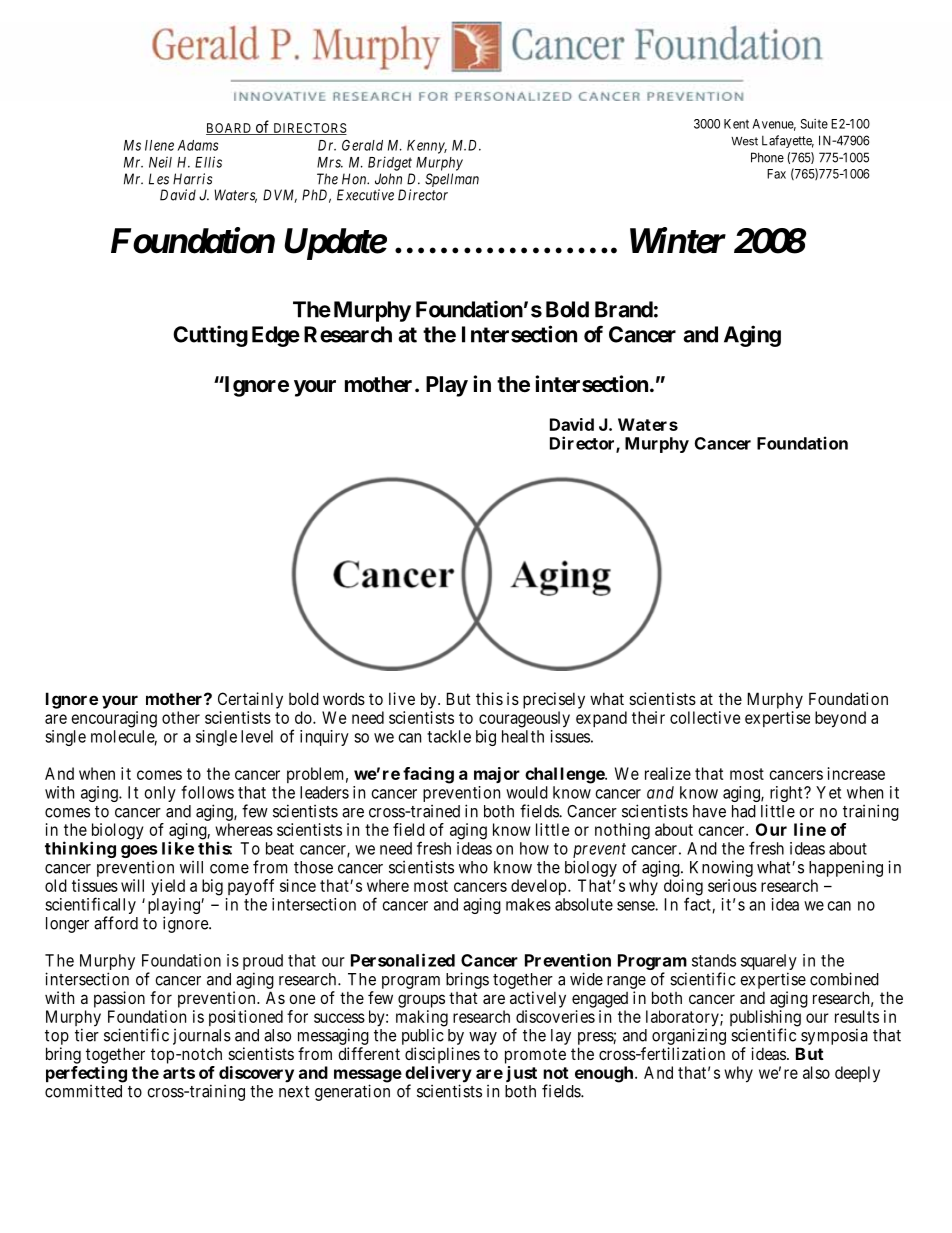  Describe the element at coordinates (678, 240) in the document. I see `Winter` at that location.
